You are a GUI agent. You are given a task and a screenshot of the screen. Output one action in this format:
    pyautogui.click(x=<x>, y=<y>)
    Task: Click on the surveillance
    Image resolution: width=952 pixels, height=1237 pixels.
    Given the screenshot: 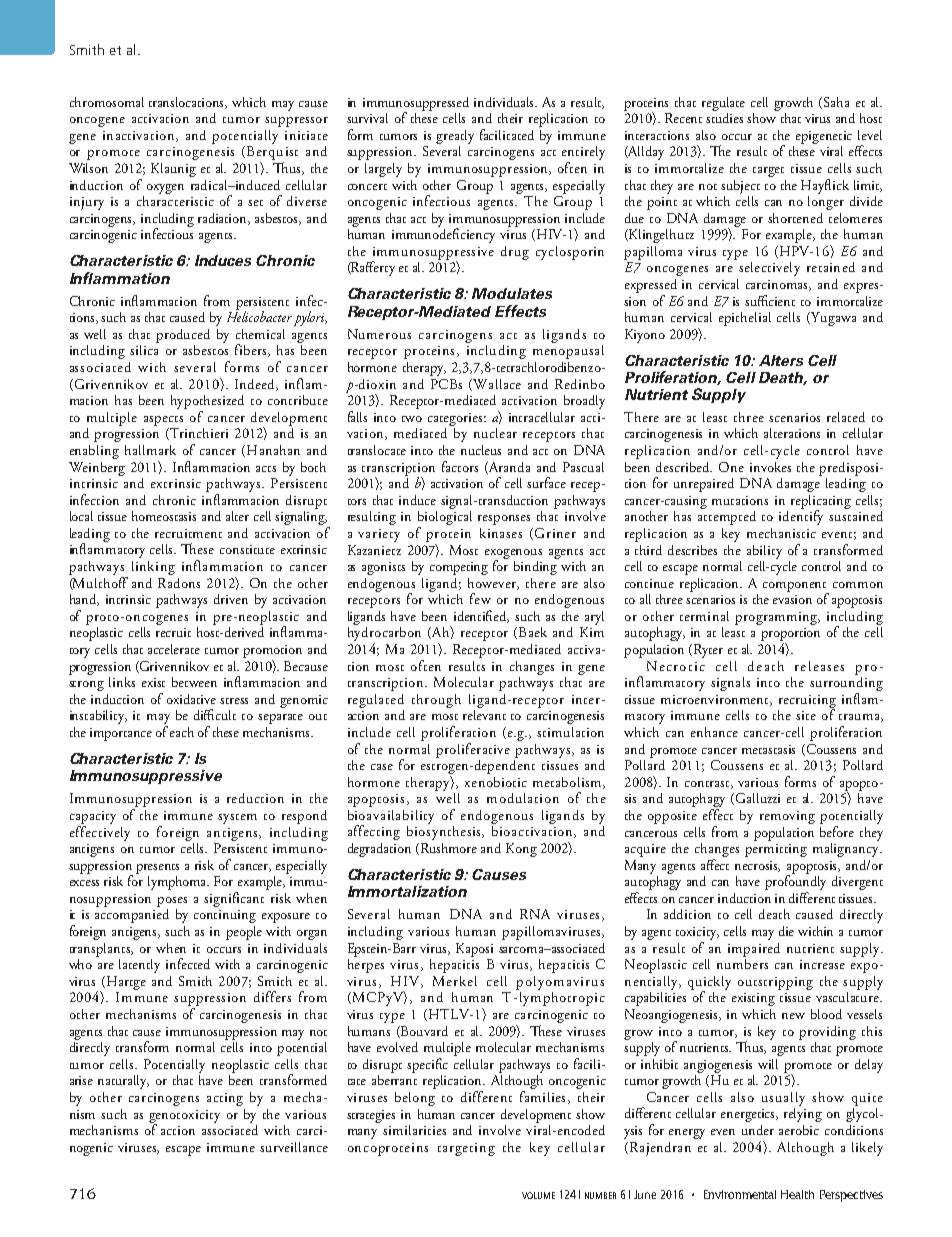 What is the action you would take?
    pyautogui.click(x=294, y=1147)
